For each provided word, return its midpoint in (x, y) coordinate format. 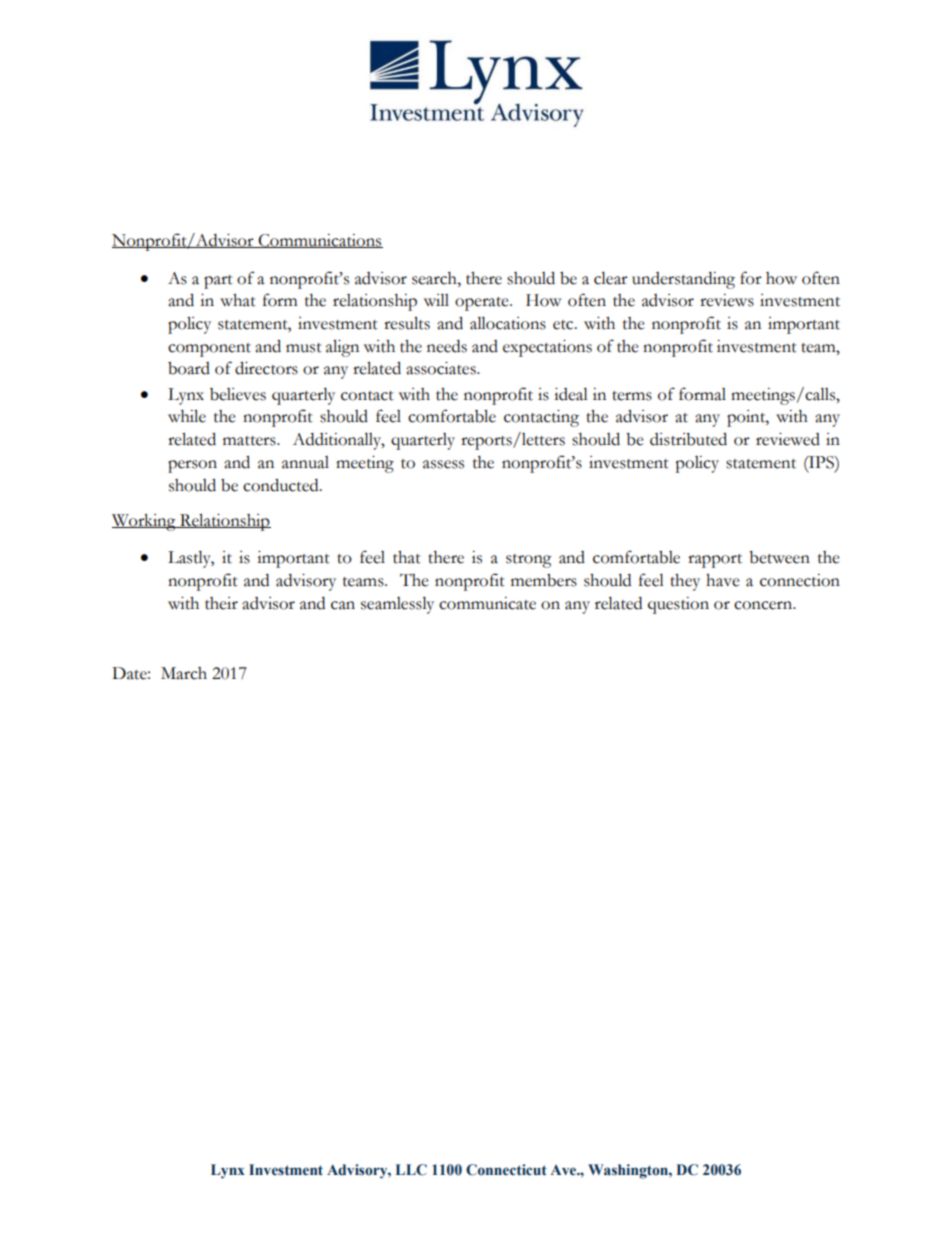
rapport (715, 561)
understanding (683, 280)
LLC (411, 1170)
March (184, 673)
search (435, 278)
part (218, 282)
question (678, 605)
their (221, 603)
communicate (487, 603)
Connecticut (506, 1170)
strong (529, 561)
